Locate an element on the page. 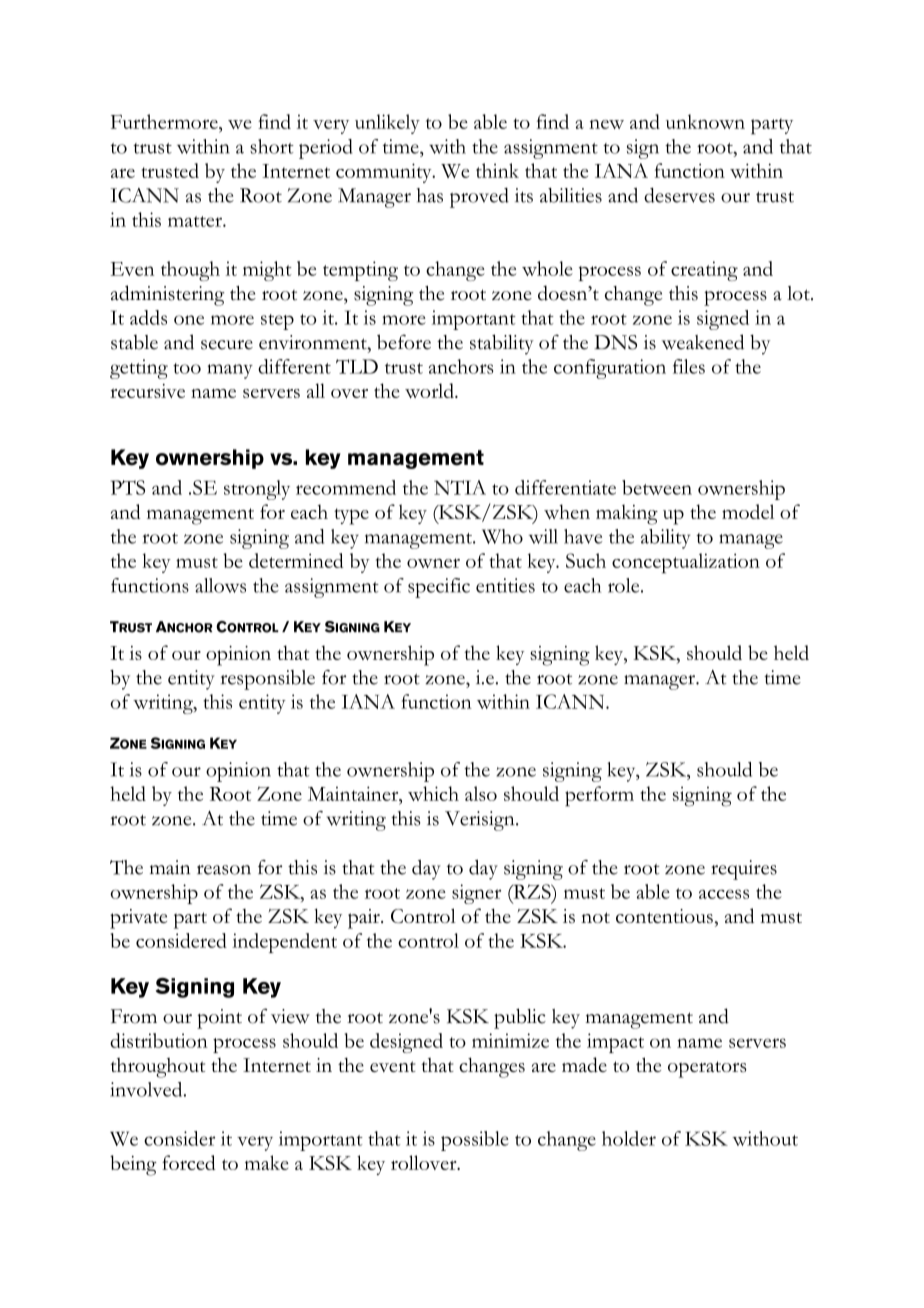 The height and width of the document is (1308, 924). possible is located at coordinates (475, 1141).
